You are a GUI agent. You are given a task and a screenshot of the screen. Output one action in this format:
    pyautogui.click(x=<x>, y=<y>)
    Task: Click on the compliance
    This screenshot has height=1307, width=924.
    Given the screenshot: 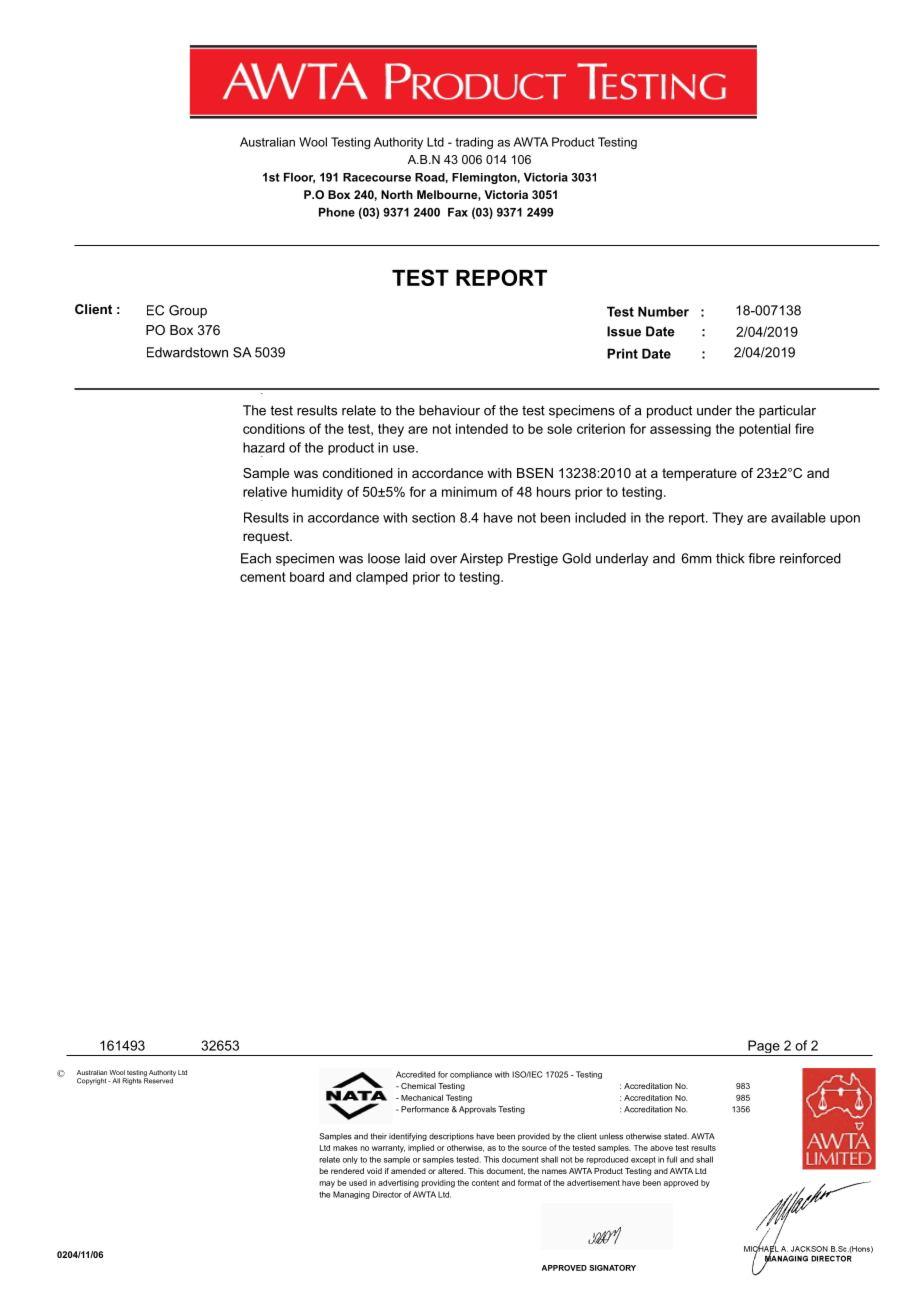 What is the action you would take?
    pyautogui.click(x=471, y=1075)
